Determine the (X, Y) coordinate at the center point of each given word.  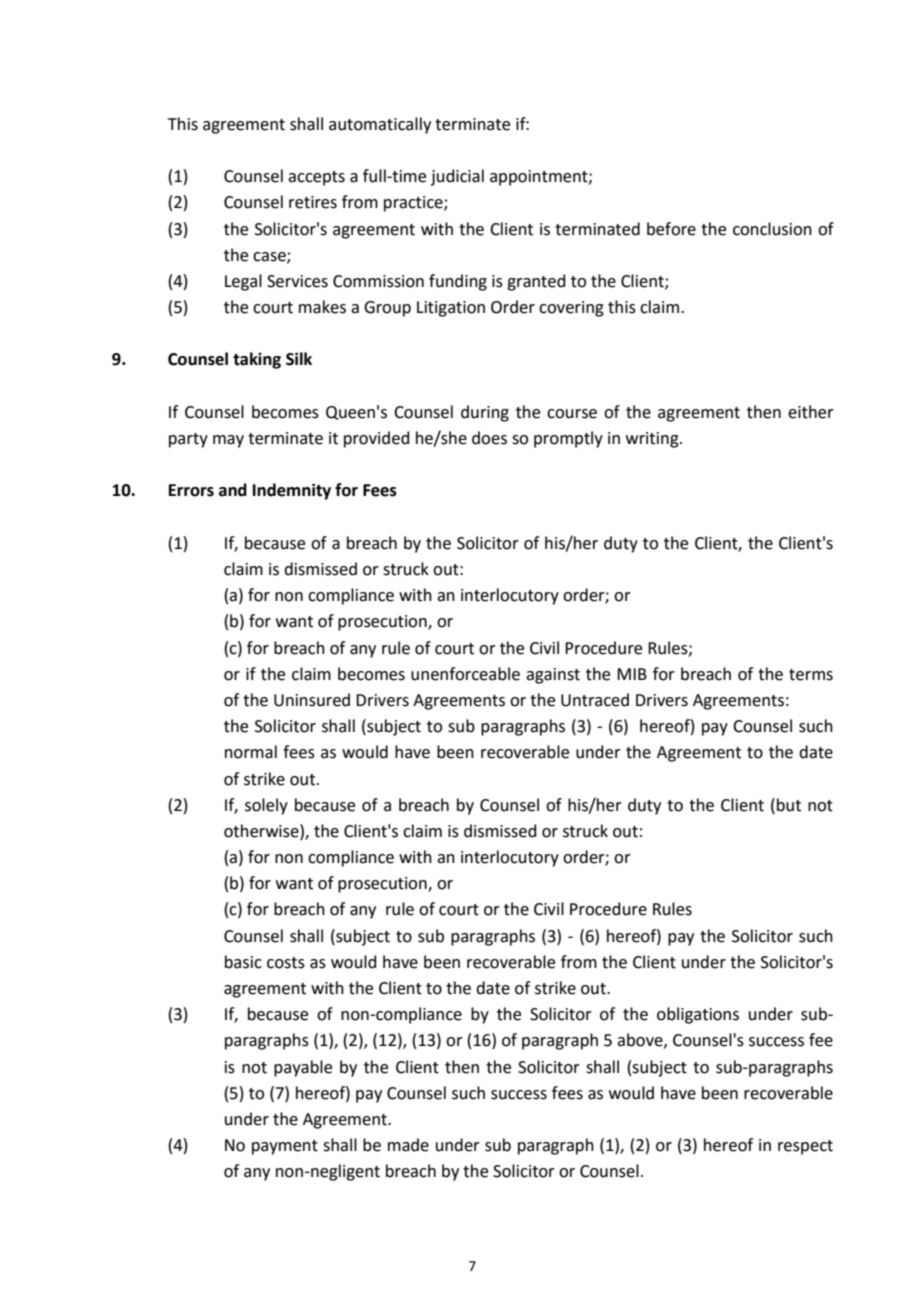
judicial (457, 177)
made (408, 1145)
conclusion (772, 229)
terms (811, 675)
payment (285, 1147)
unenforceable (465, 674)
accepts (316, 178)
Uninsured (312, 700)
